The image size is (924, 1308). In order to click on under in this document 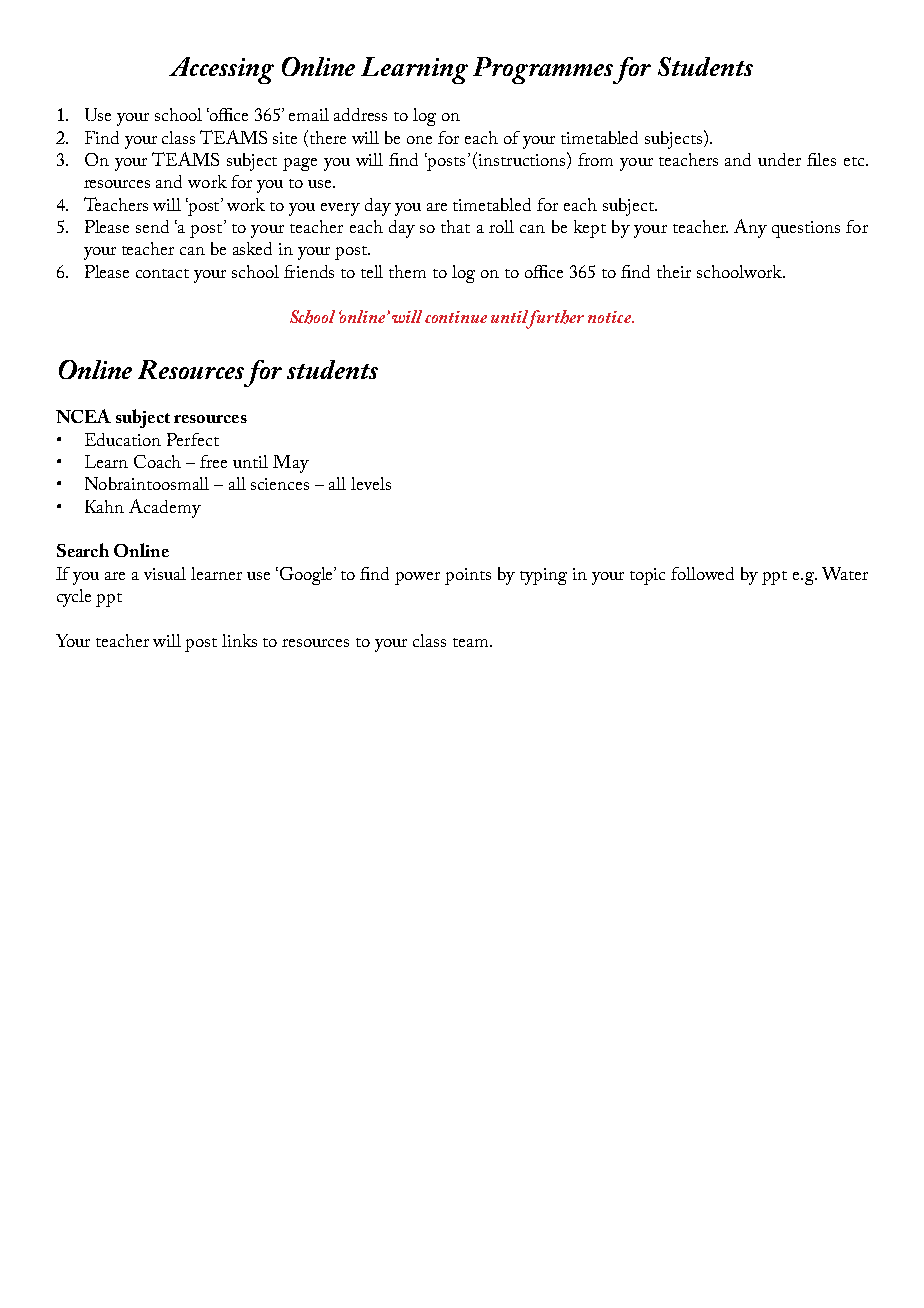, I will do `click(779, 159)`.
